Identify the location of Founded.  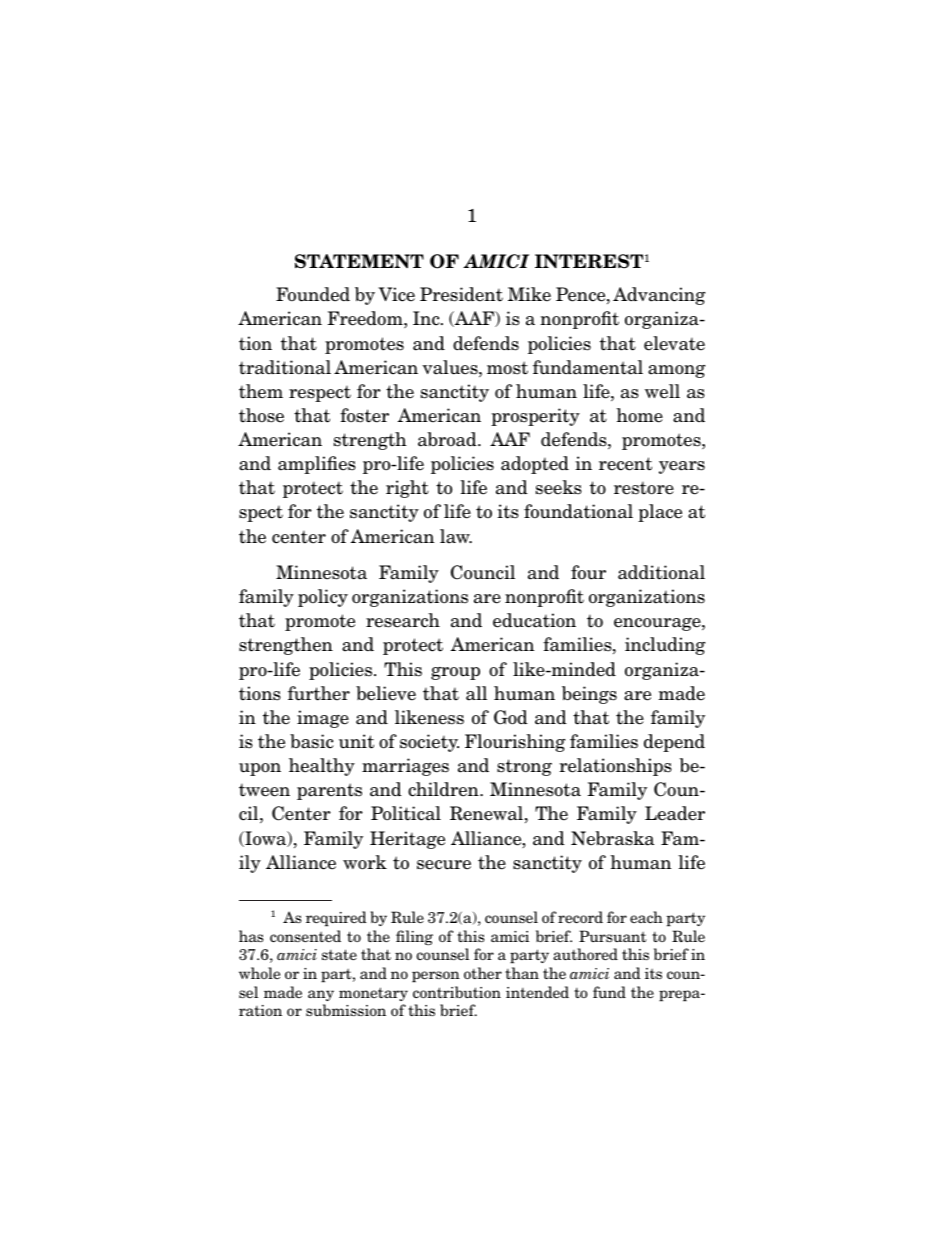
(313, 294).
